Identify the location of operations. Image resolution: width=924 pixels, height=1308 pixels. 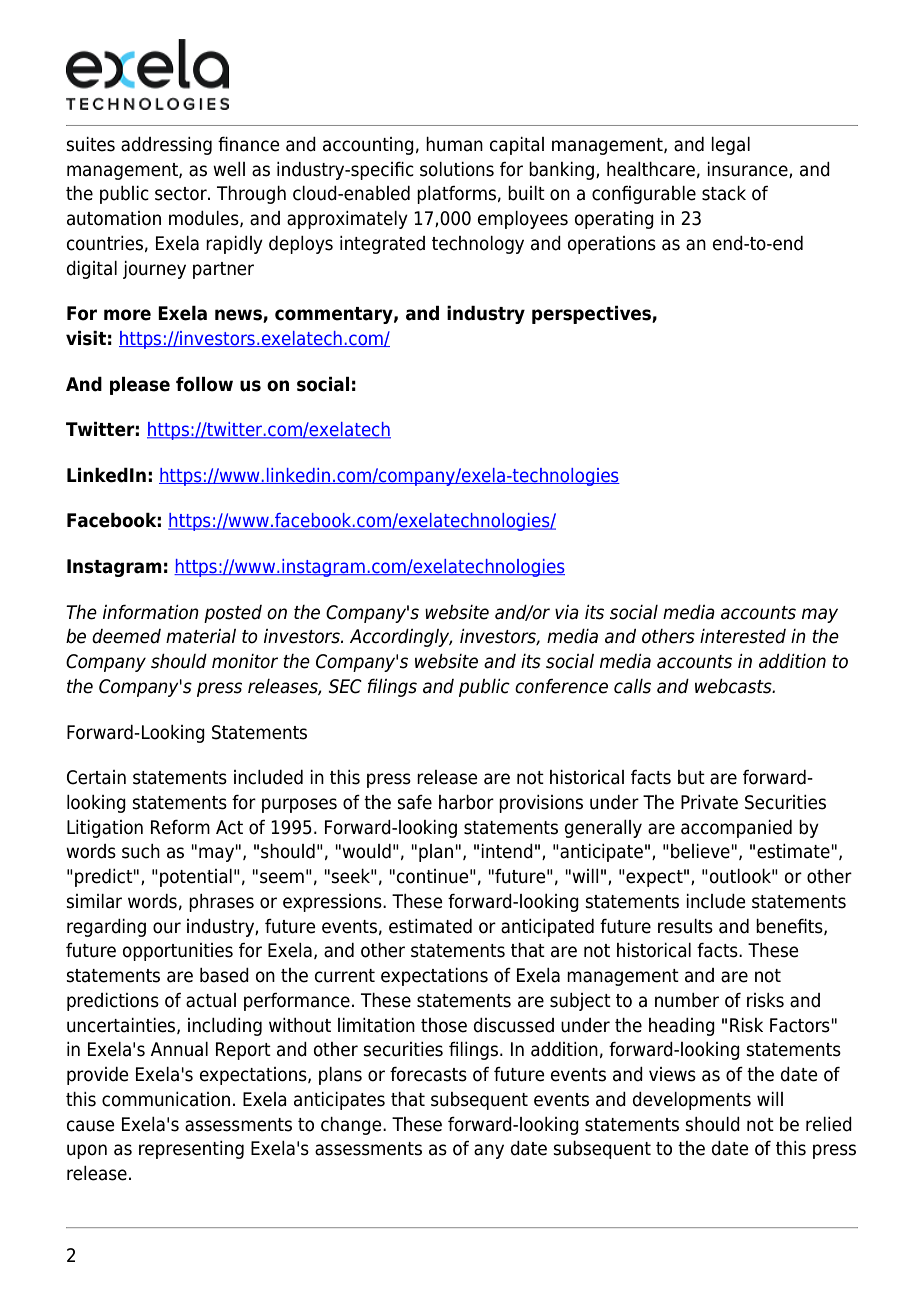
(612, 245).
